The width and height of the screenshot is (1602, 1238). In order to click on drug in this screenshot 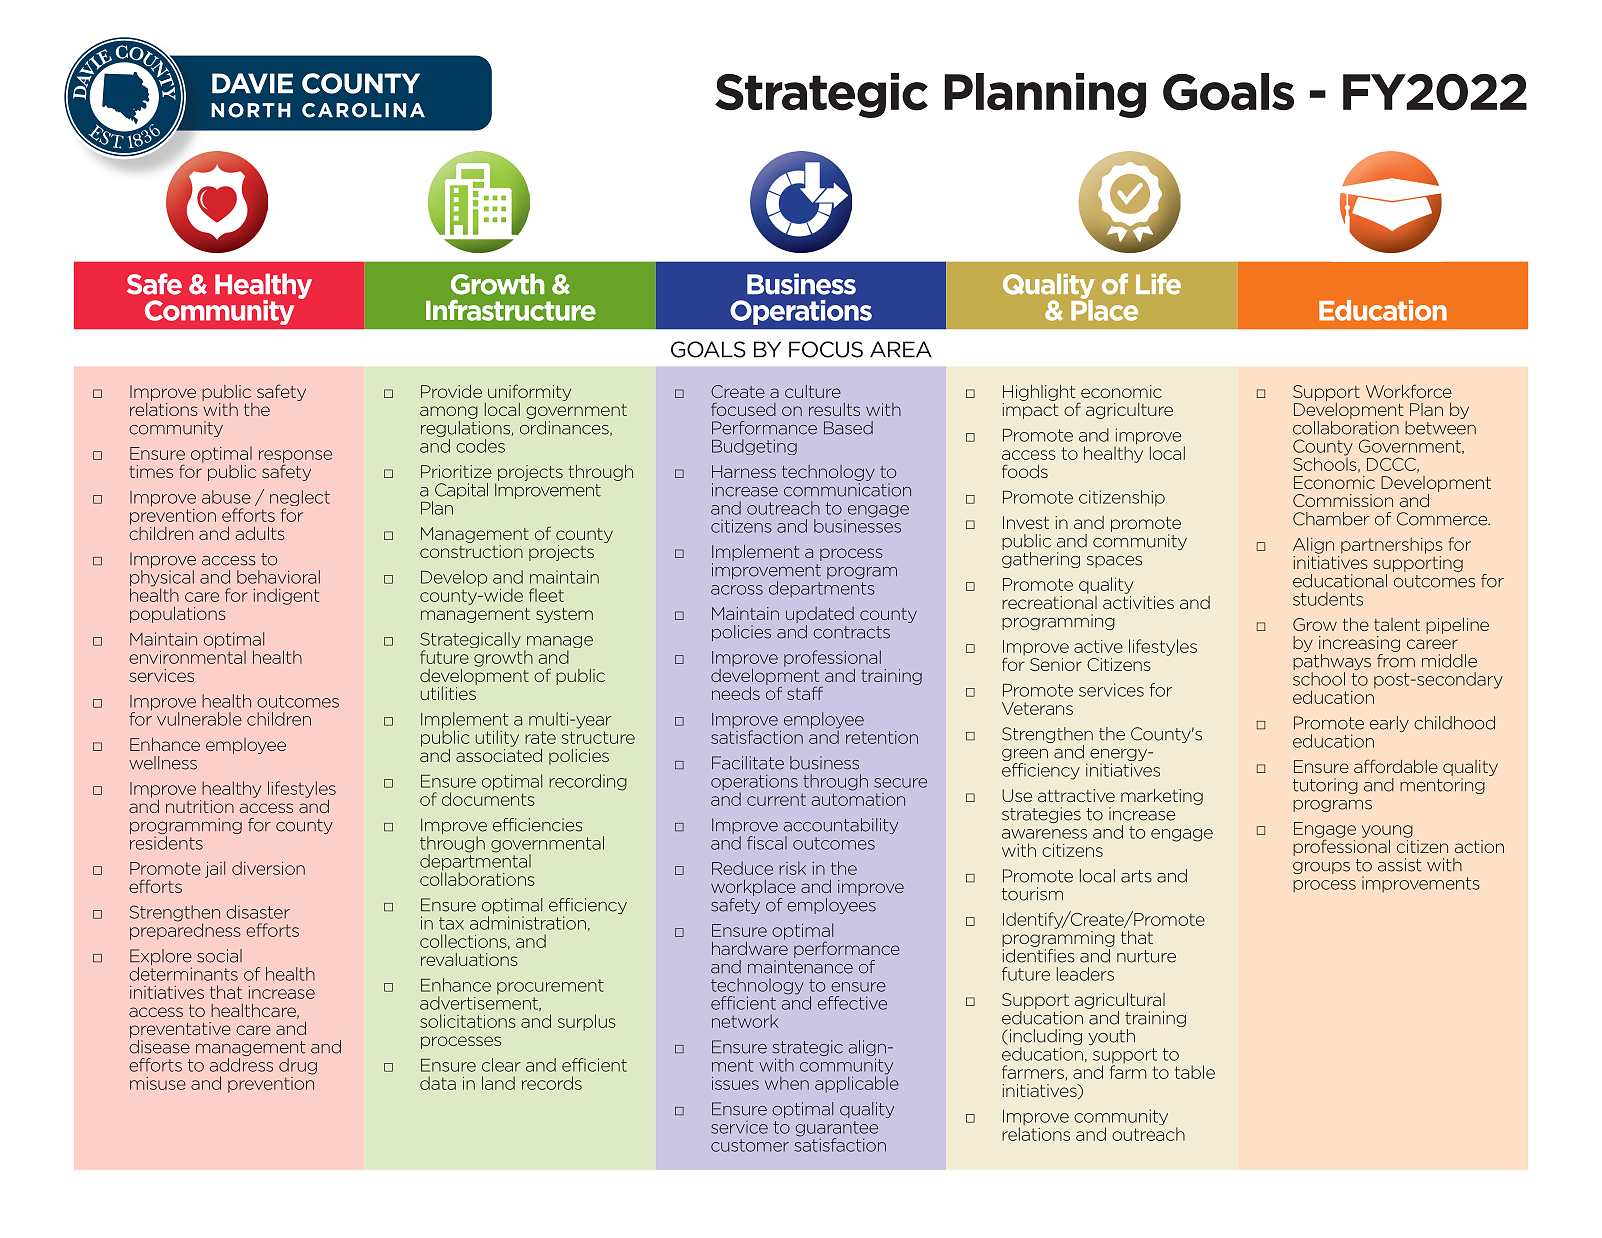, I will do `click(298, 1066)`.
